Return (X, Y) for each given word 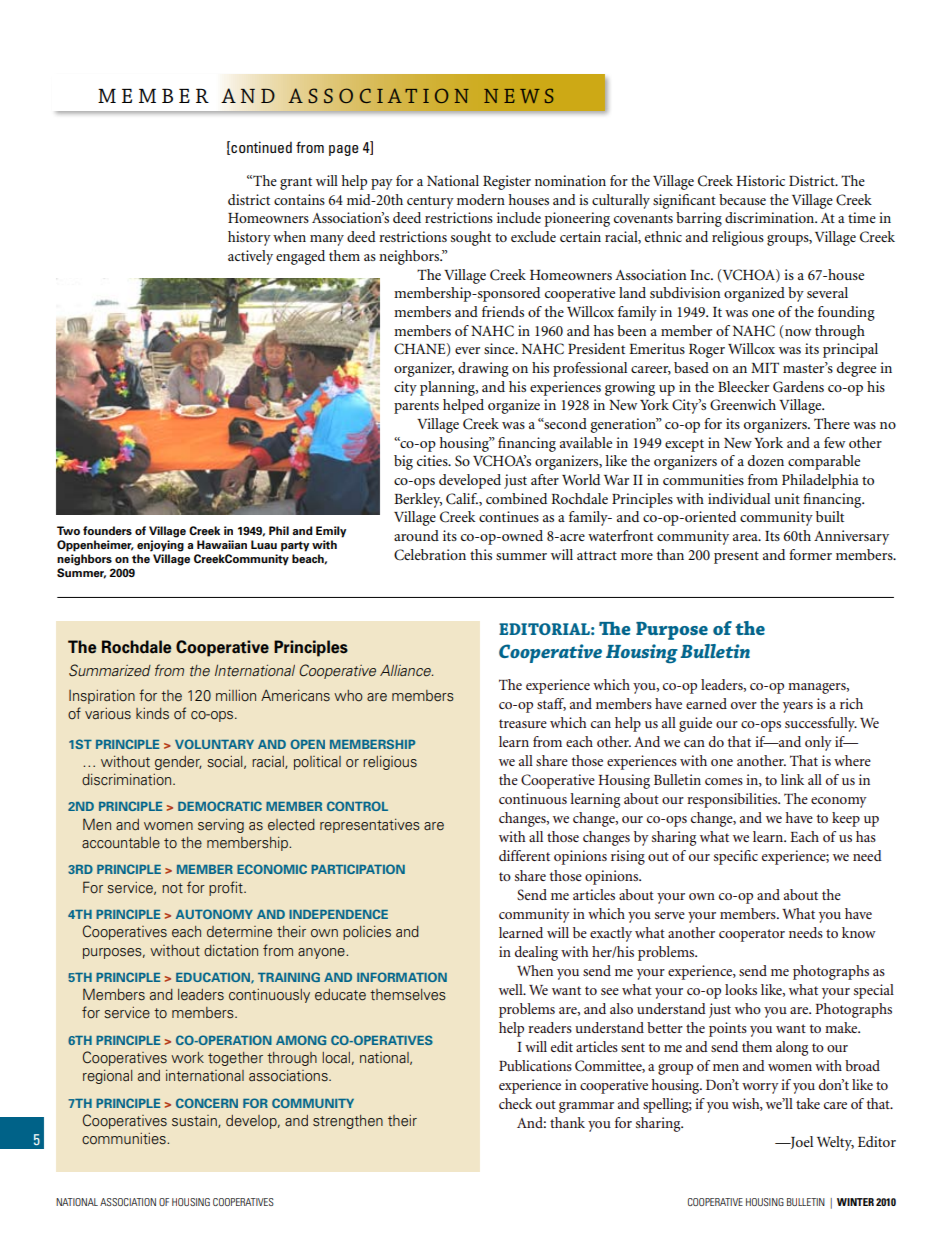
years (798, 707)
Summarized (110, 670)
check (515, 1103)
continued (260, 148)
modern (481, 199)
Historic (760, 180)
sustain (195, 1121)
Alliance (406, 670)
